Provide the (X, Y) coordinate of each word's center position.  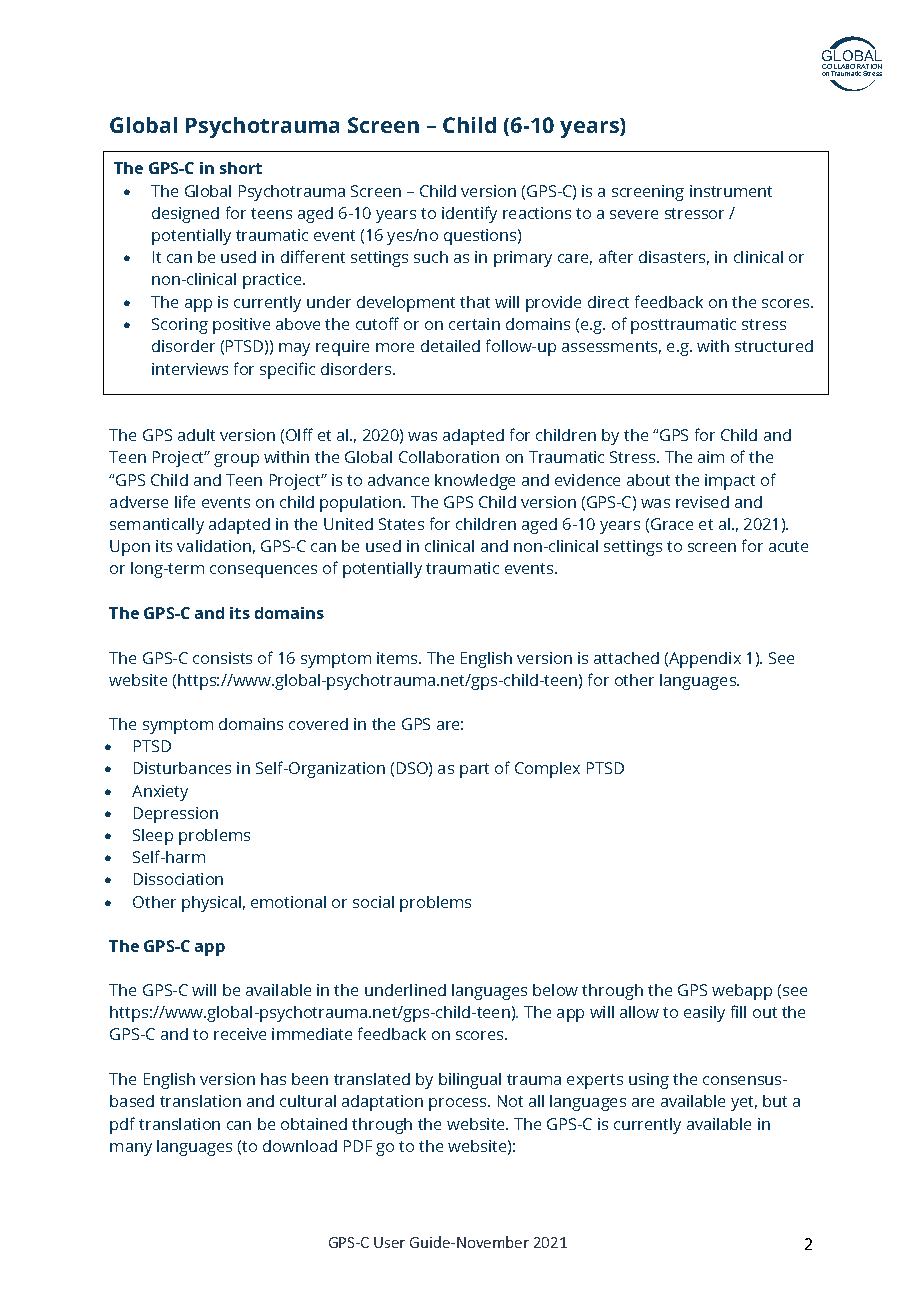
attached (626, 658)
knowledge (475, 482)
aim (711, 457)
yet (744, 1103)
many (131, 1149)
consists (222, 658)
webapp (742, 992)
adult (196, 435)
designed (185, 215)
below (555, 990)
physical (211, 904)
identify (469, 214)
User (389, 1242)
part (474, 770)
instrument (731, 191)
